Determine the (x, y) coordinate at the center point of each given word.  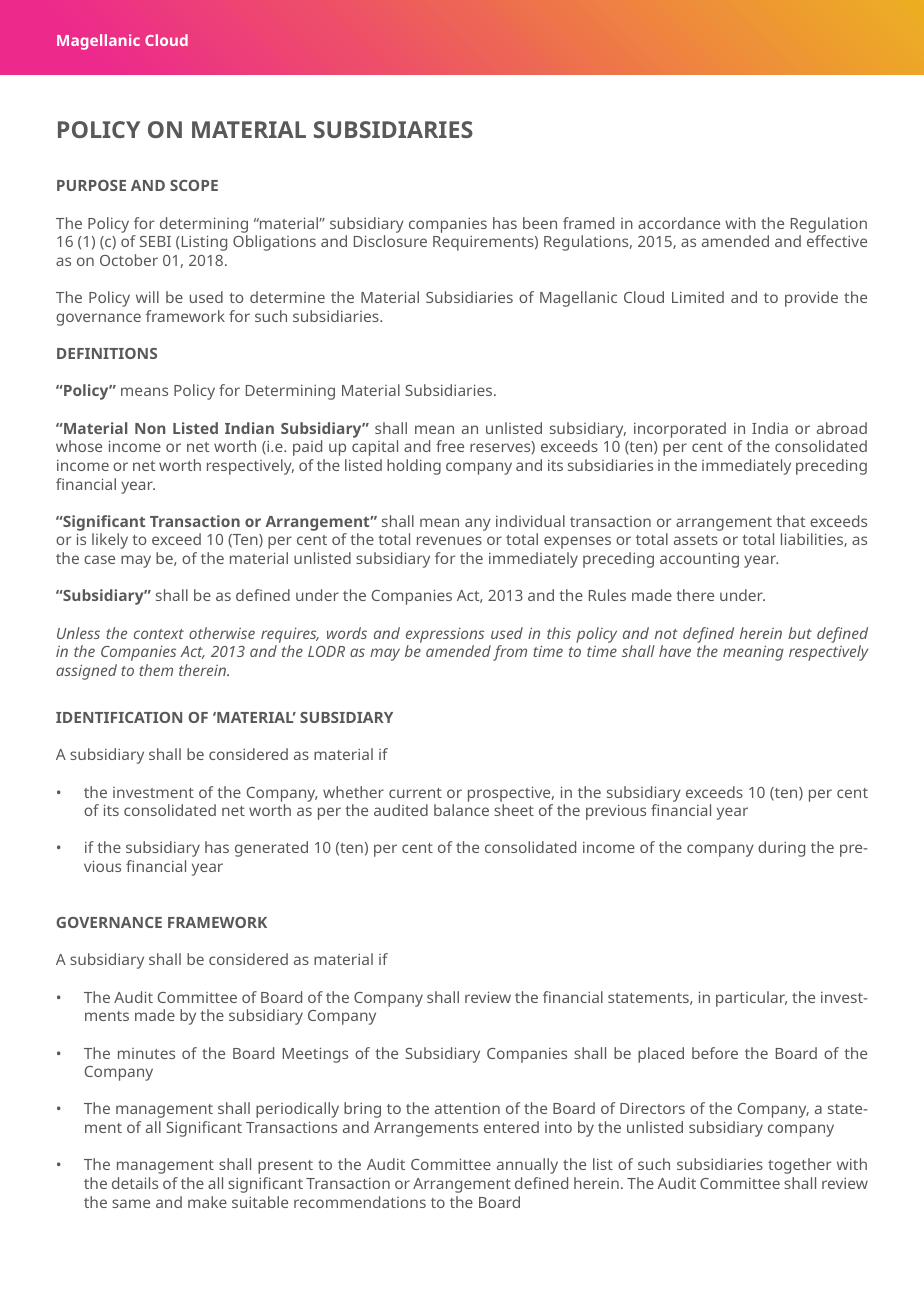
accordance (679, 223)
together (799, 1166)
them (156, 670)
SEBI (155, 241)
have (675, 651)
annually (527, 1166)
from (510, 653)
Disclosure (390, 241)
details (135, 1183)
